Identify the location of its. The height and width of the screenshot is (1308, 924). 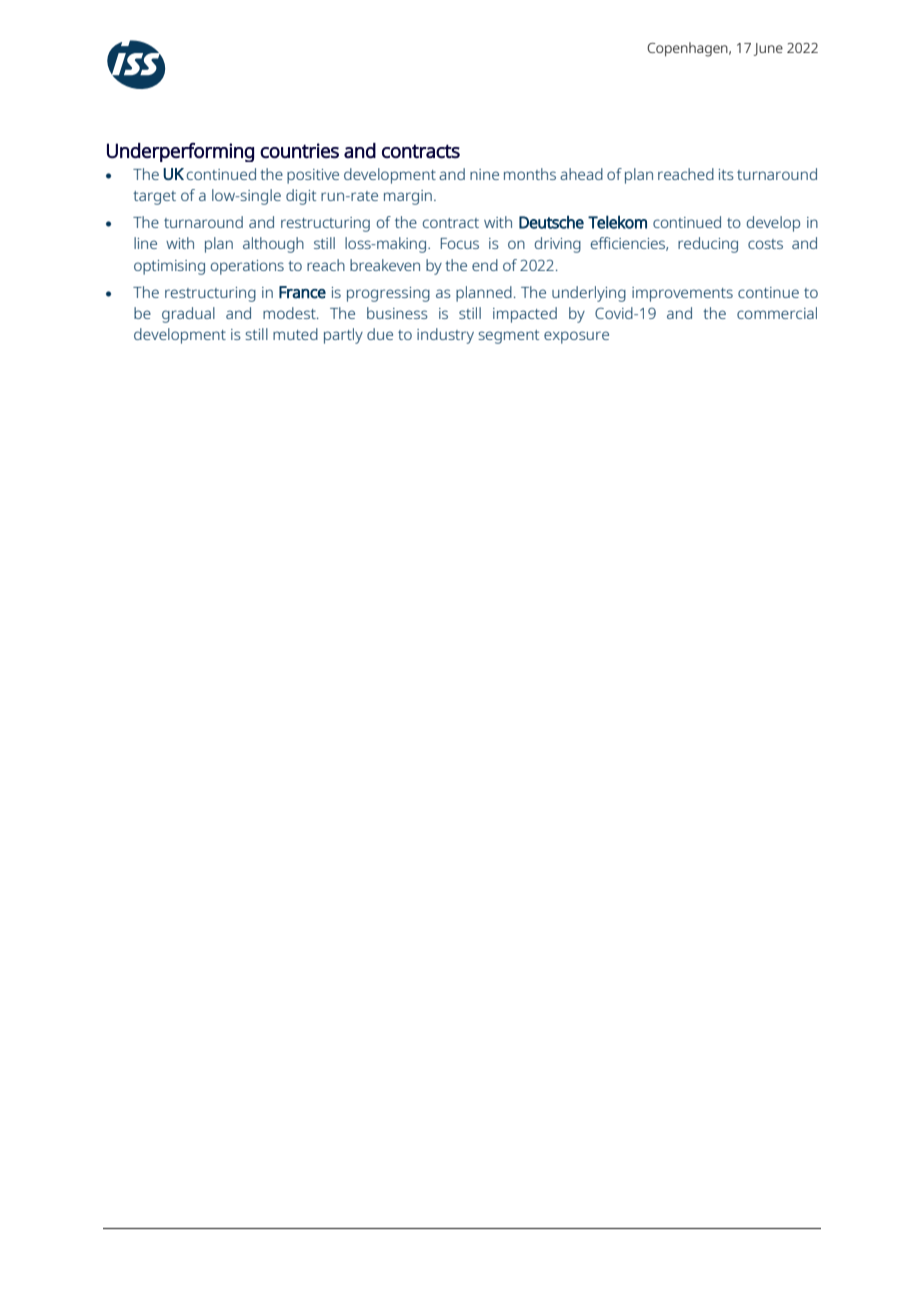
(726, 174).
